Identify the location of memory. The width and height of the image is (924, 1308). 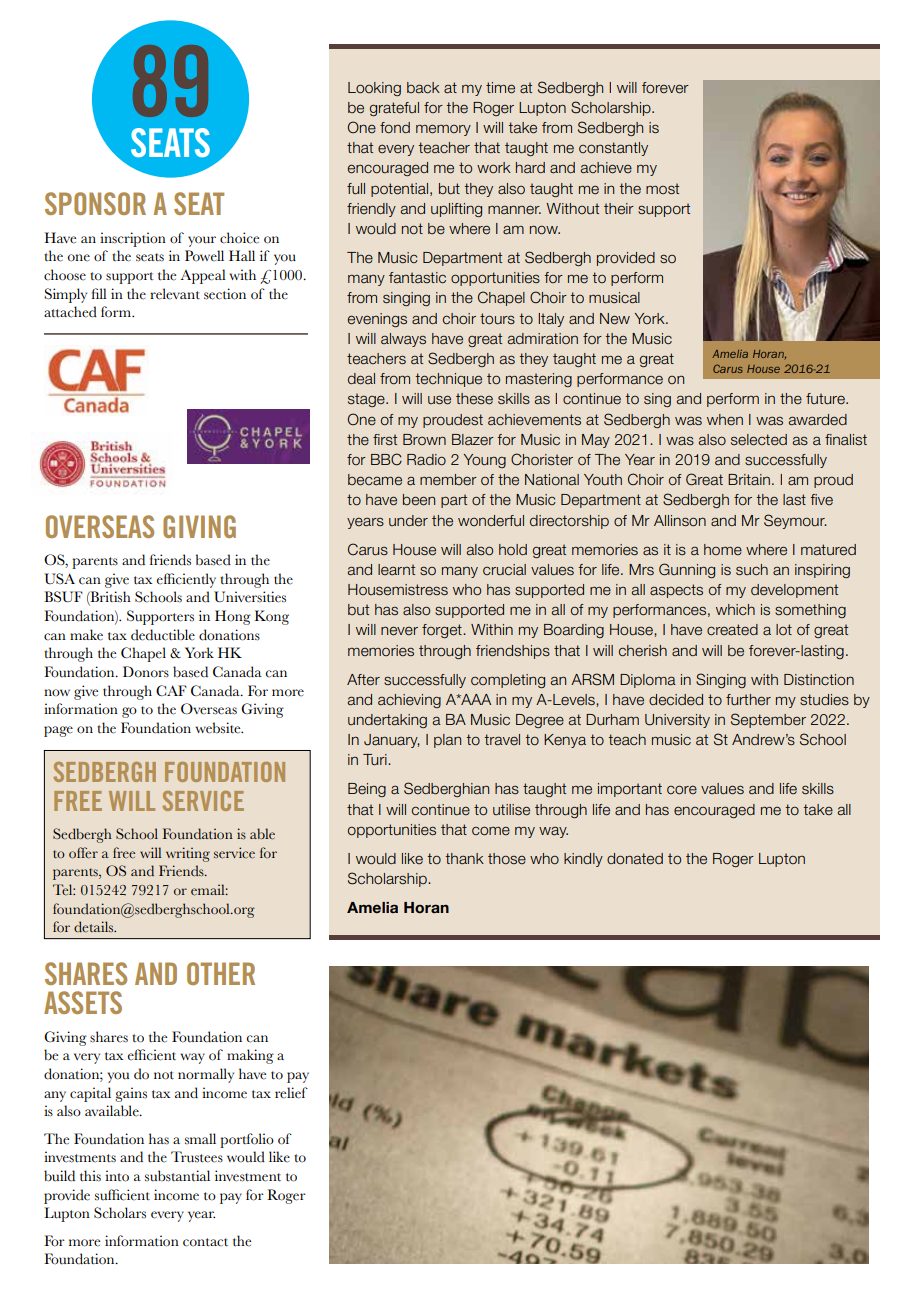
(443, 130).
